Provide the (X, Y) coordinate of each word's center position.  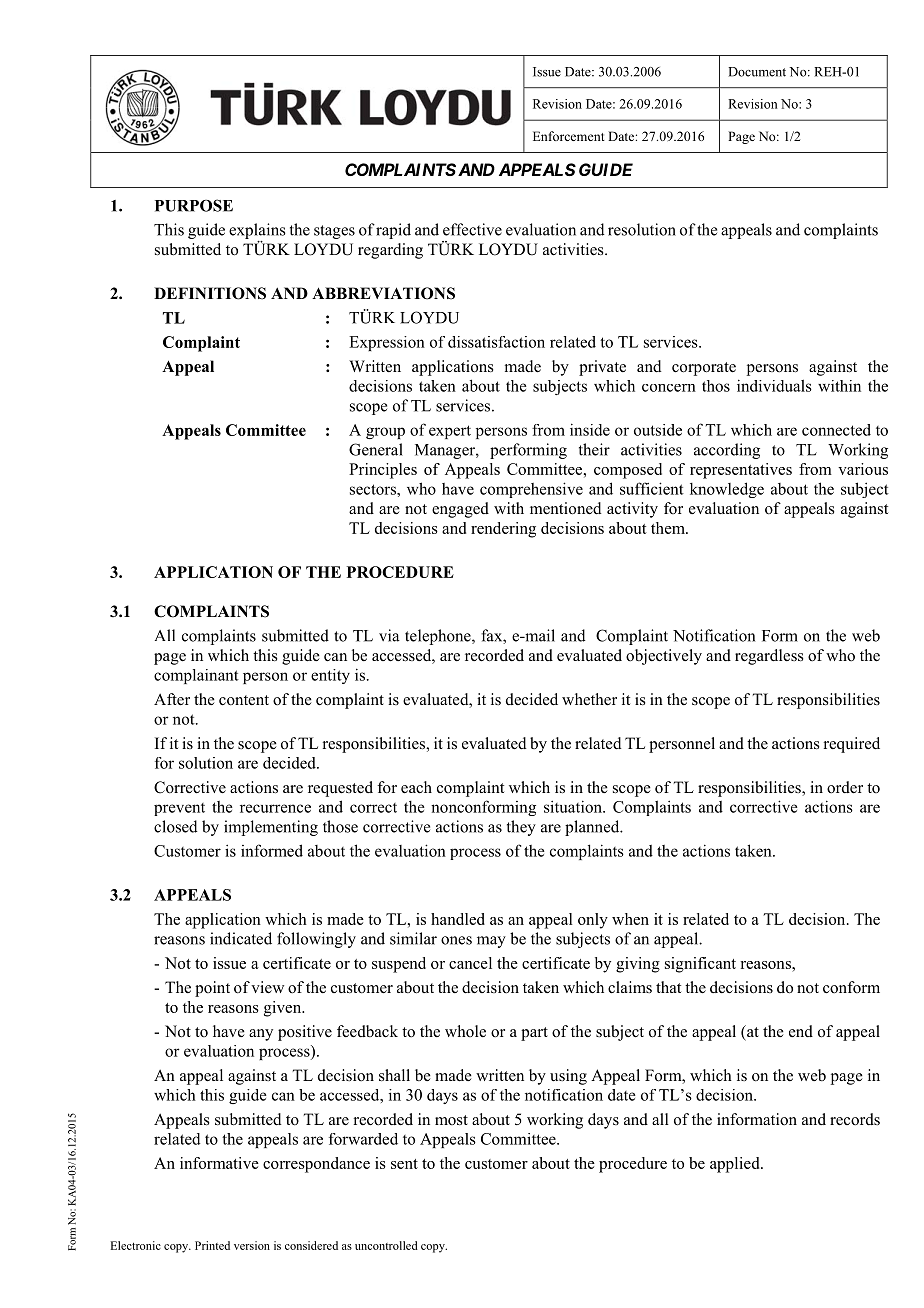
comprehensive (531, 490)
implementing (271, 828)
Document (757, 72)
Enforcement (569, 136)
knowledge (727, 490)
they (521, 828)
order (845, 787)
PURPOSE (194, 205)
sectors (374, 489)
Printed (212, 1245)
